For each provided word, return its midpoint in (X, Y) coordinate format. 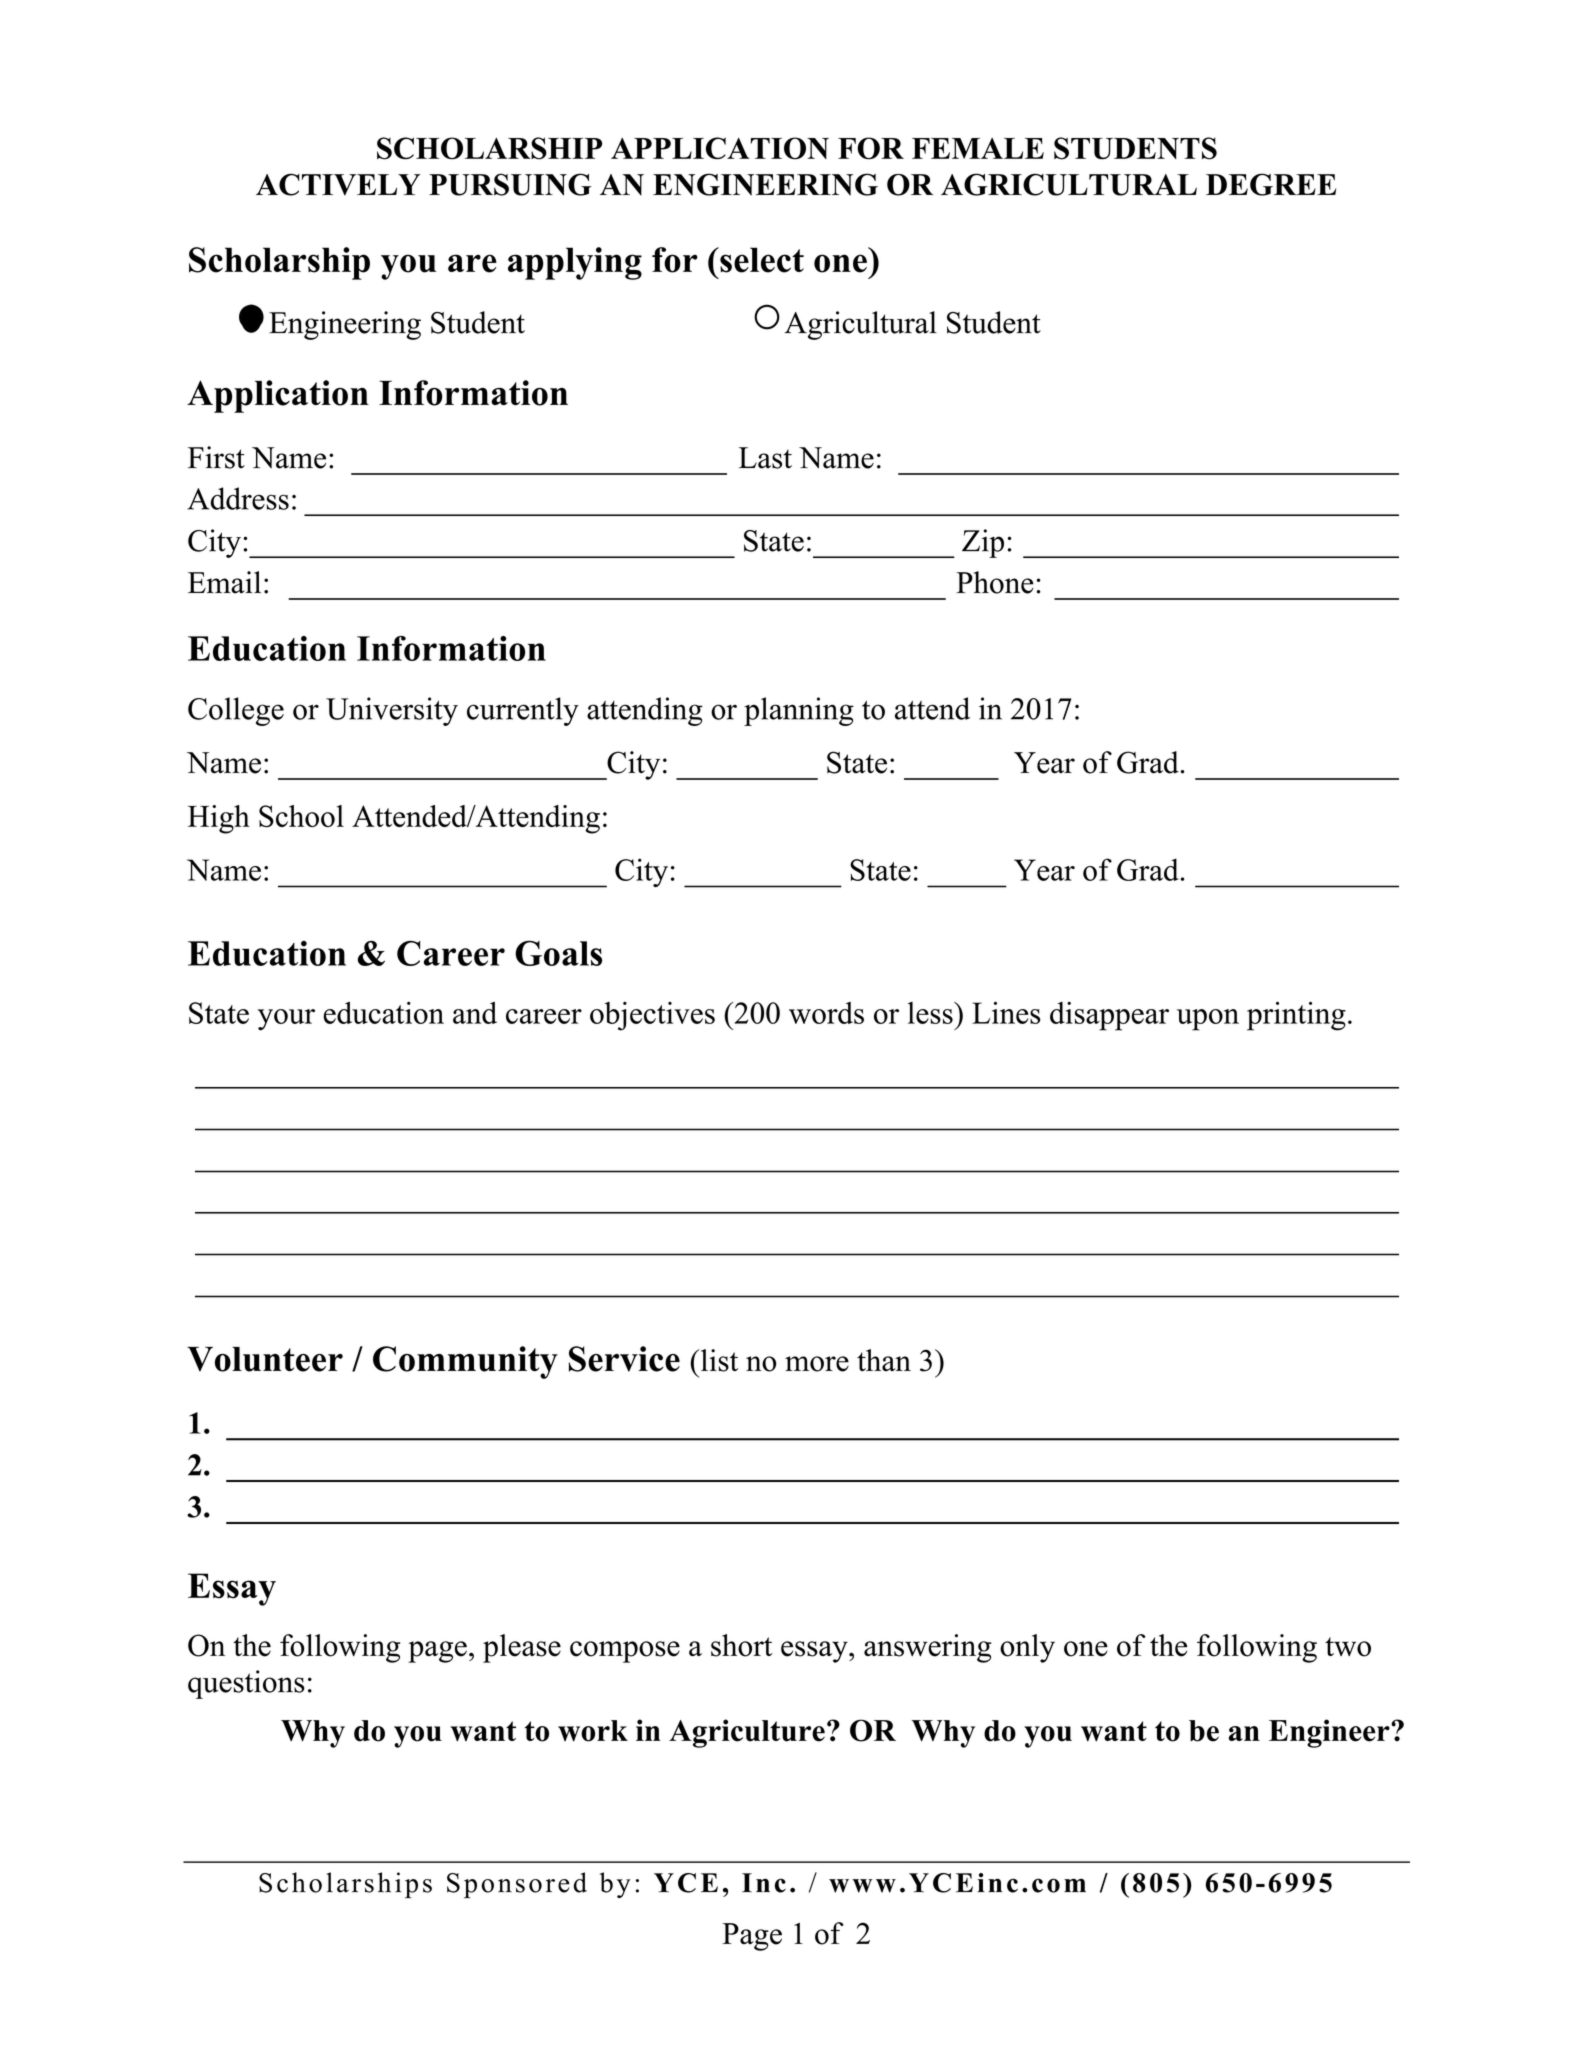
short (741, 1645)
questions (246, 1684)
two (1348, 1647)
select (761, 260)
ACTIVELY (338, 184)
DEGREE (1271, 184)
